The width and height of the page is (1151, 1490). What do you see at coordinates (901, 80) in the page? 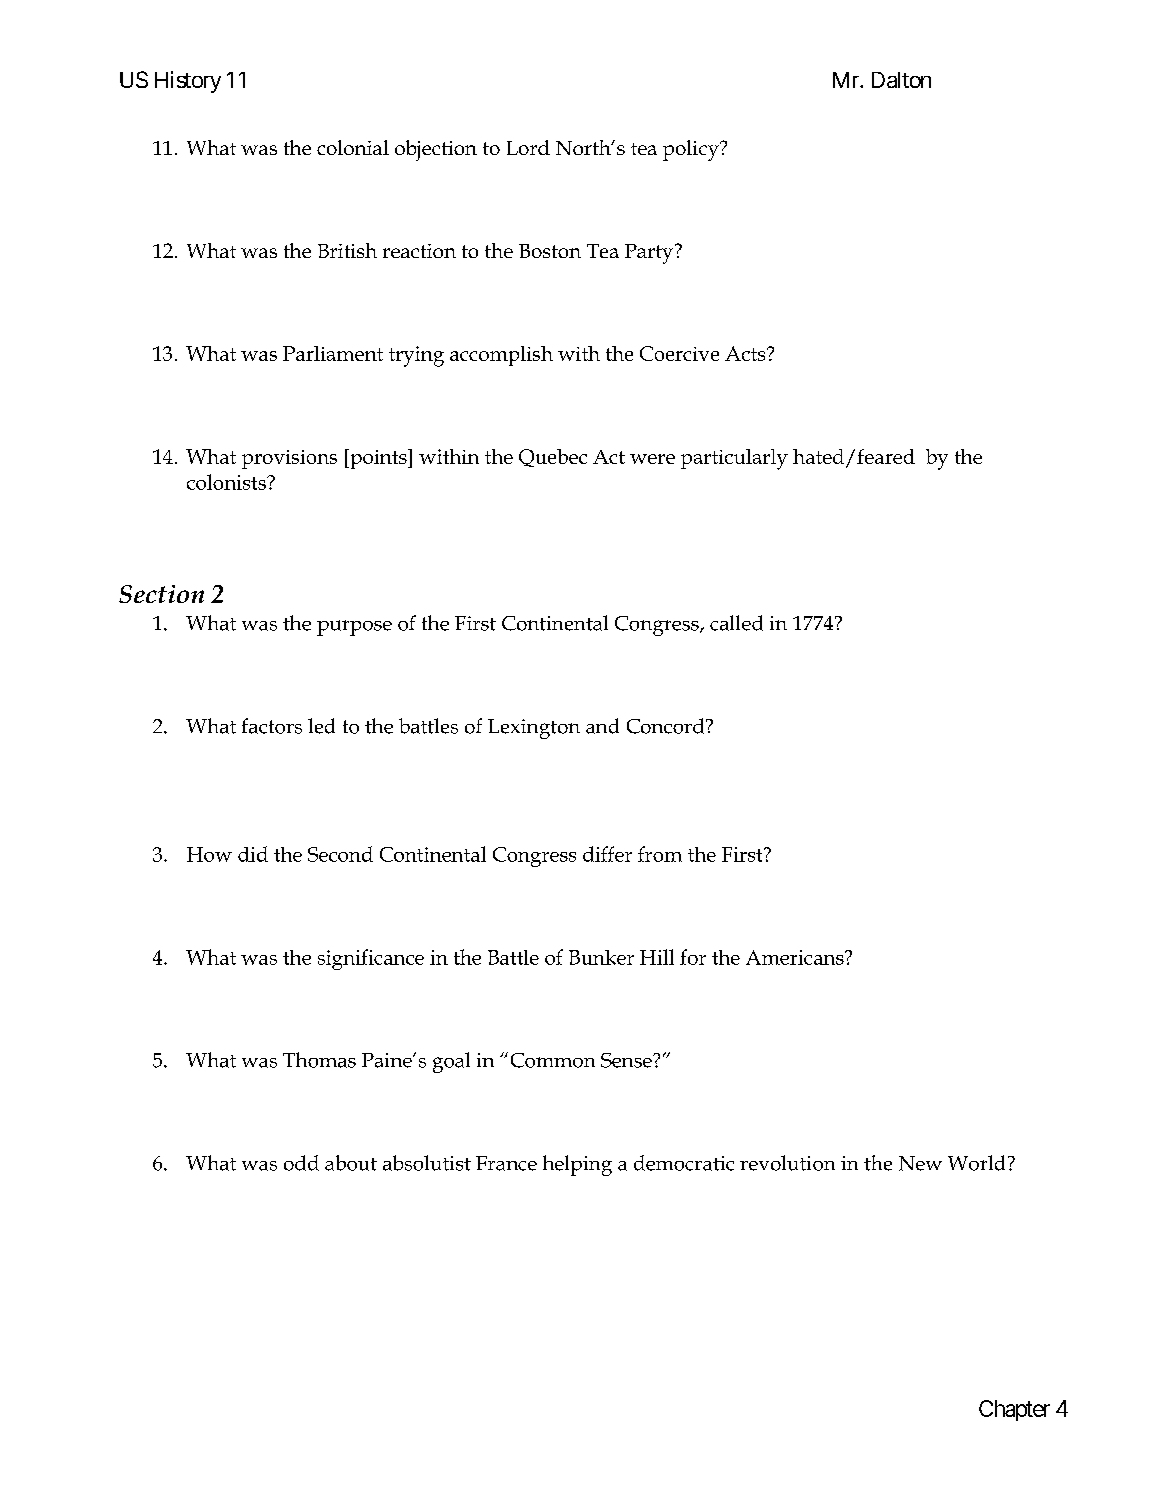
I see `Dalton` at bounding box center [901, 80].
